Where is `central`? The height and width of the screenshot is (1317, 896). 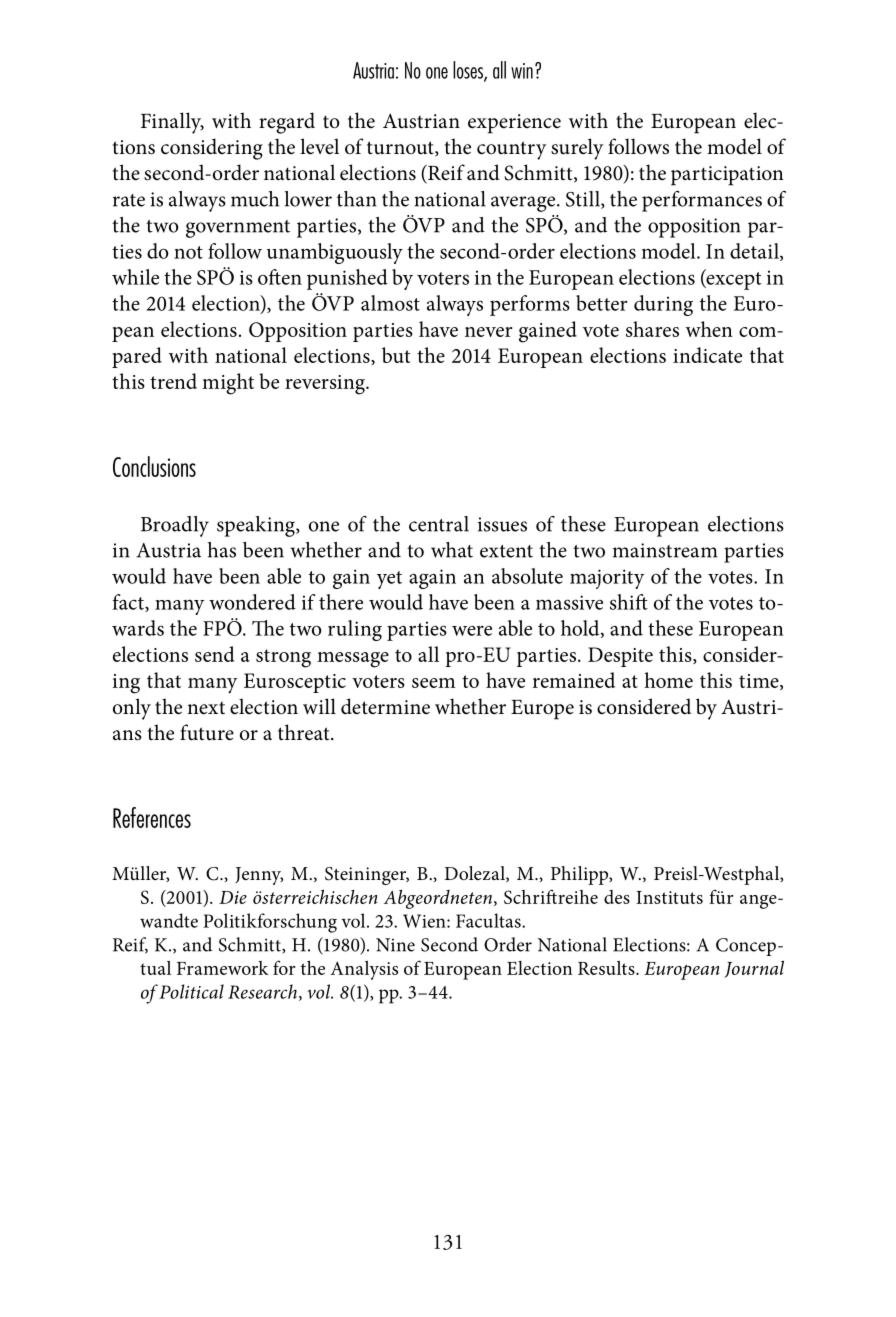 central is located at coordinates (439, 524).
